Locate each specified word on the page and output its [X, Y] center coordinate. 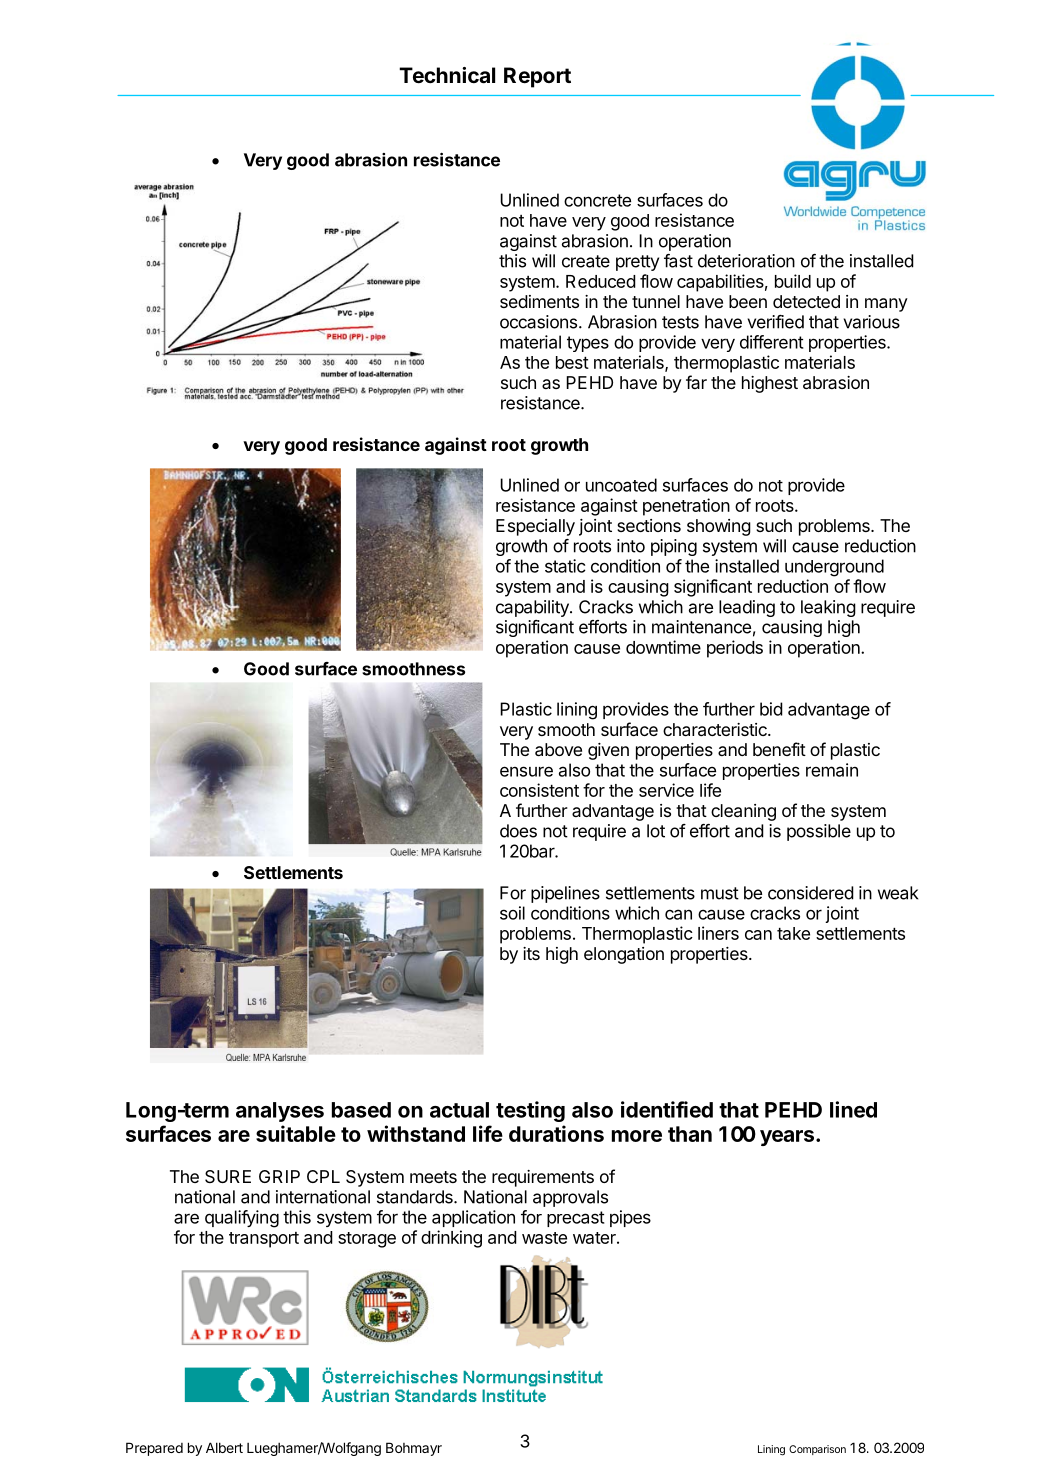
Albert [224, 1447]
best [572, 362]
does [518, 831]
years [787, 1138]
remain [832, 770]
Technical [447, 75]
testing [530, 1111]
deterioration [746, 261]
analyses [280, 1112]
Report [537, 77]
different [771, 342]
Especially [535, 527]
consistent [539, 790]
